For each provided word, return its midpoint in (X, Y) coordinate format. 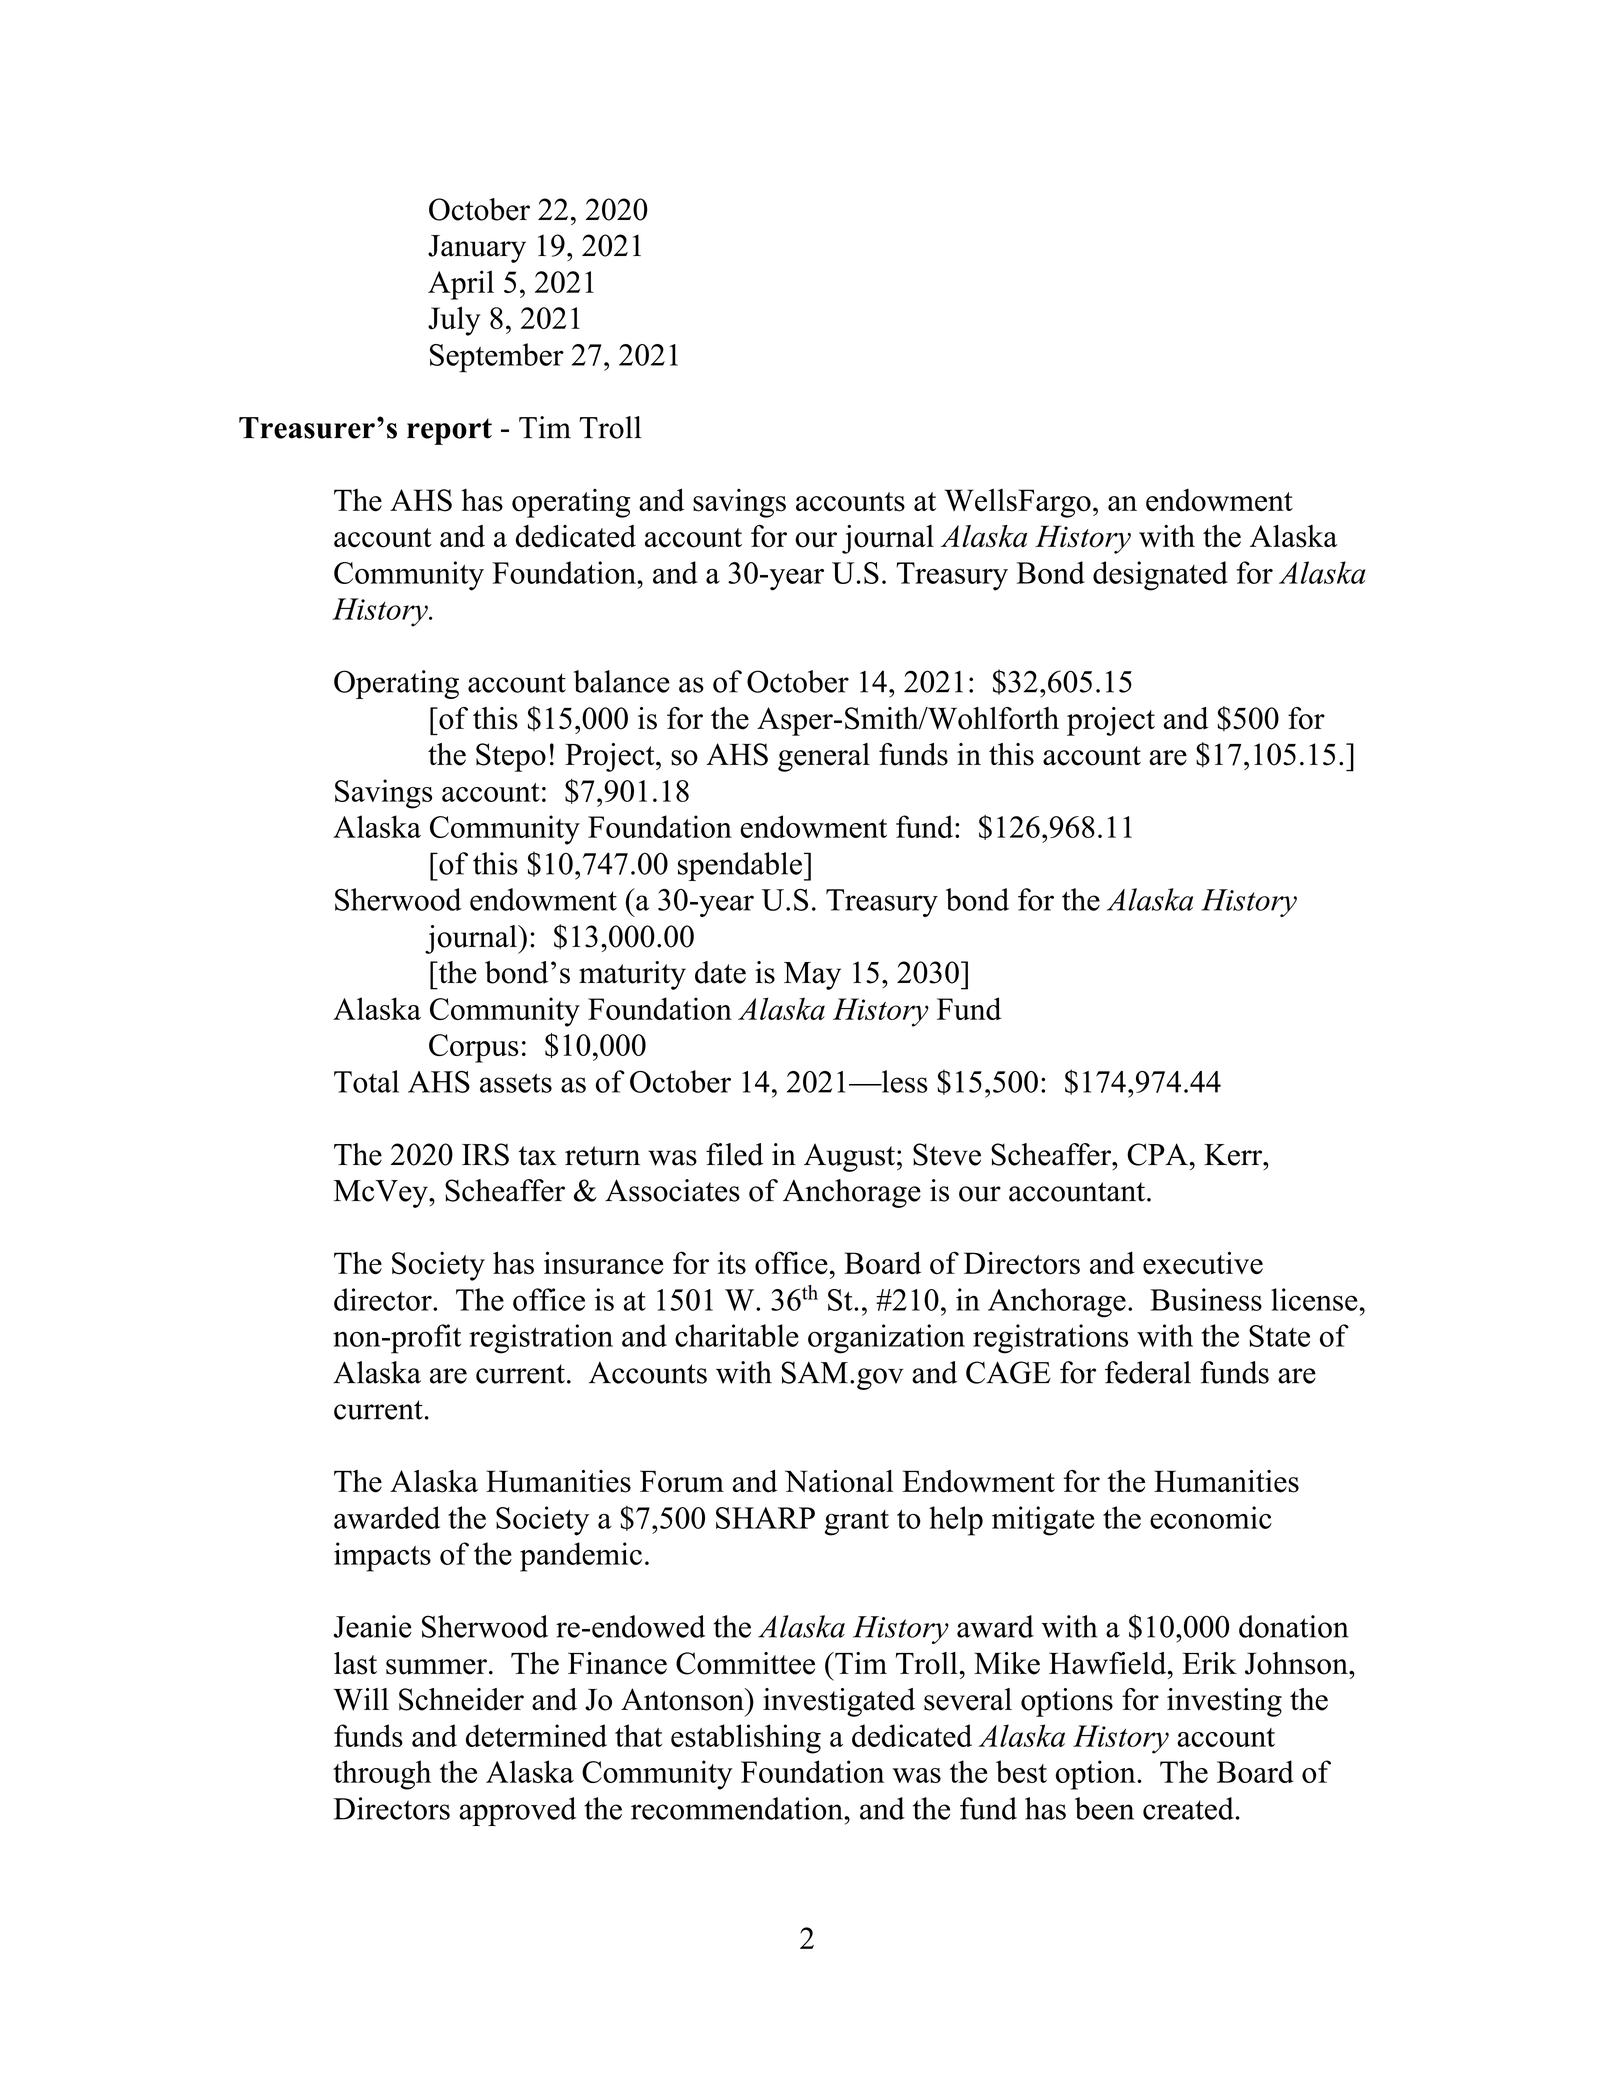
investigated (839, 1702)
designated (1160, 576)
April (461, 285)
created (1188, 1808)
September (497, 358)
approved (517, 1811)
